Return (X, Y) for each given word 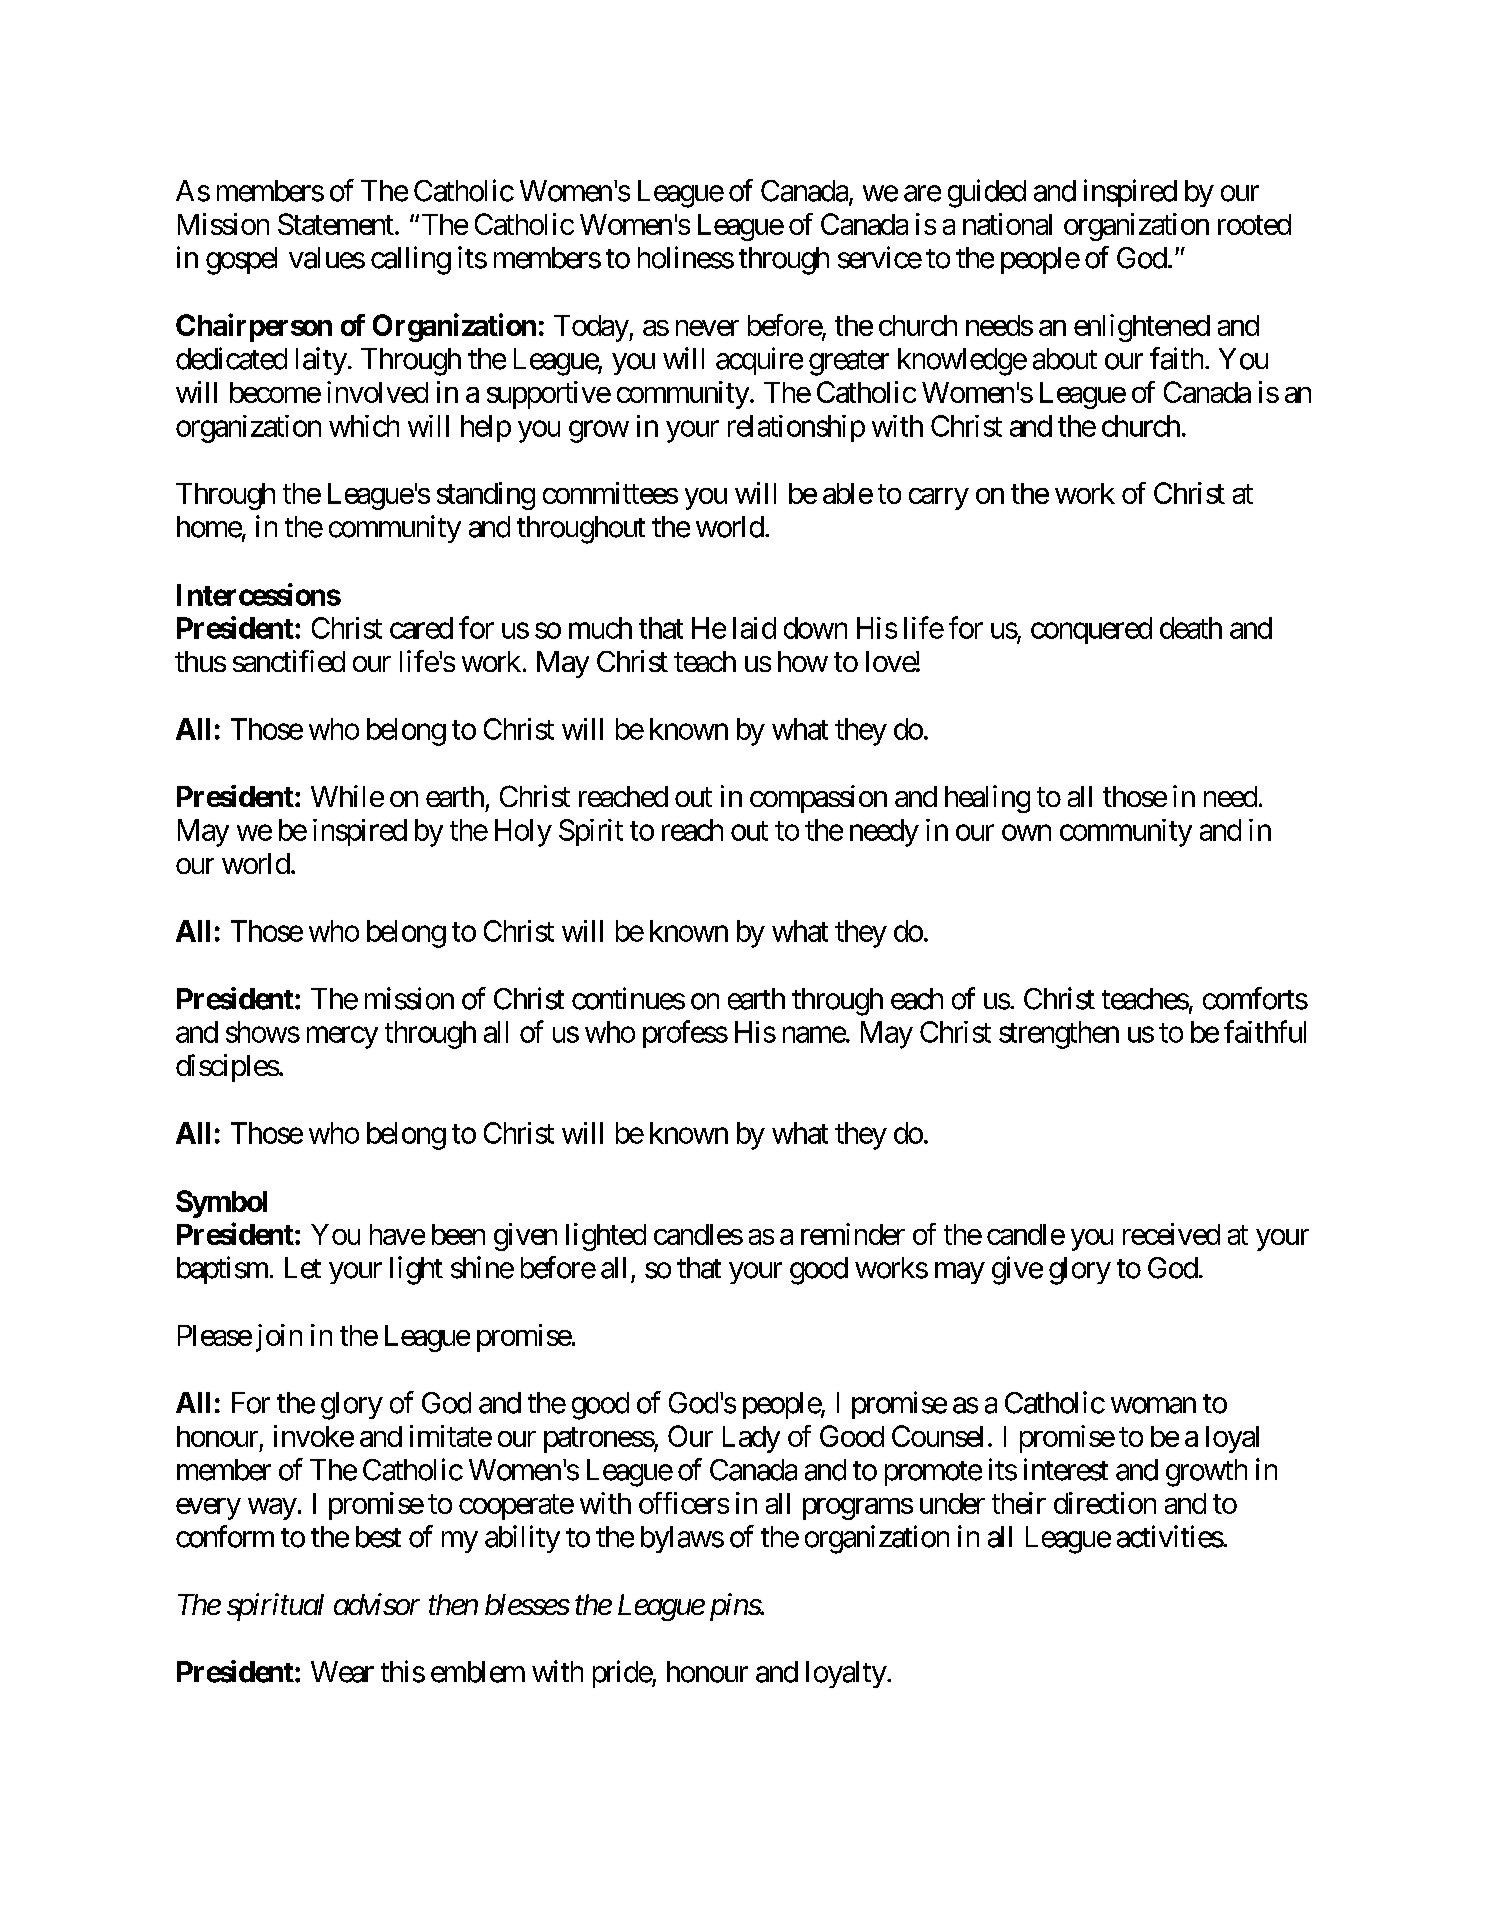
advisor (377, 1604)
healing (987, 799)
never (707, 328)
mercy (342, 1038)
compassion (818, 799)
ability (522, 1539)
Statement (336, 224)
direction (1105, 1503)
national (1007, 224)
